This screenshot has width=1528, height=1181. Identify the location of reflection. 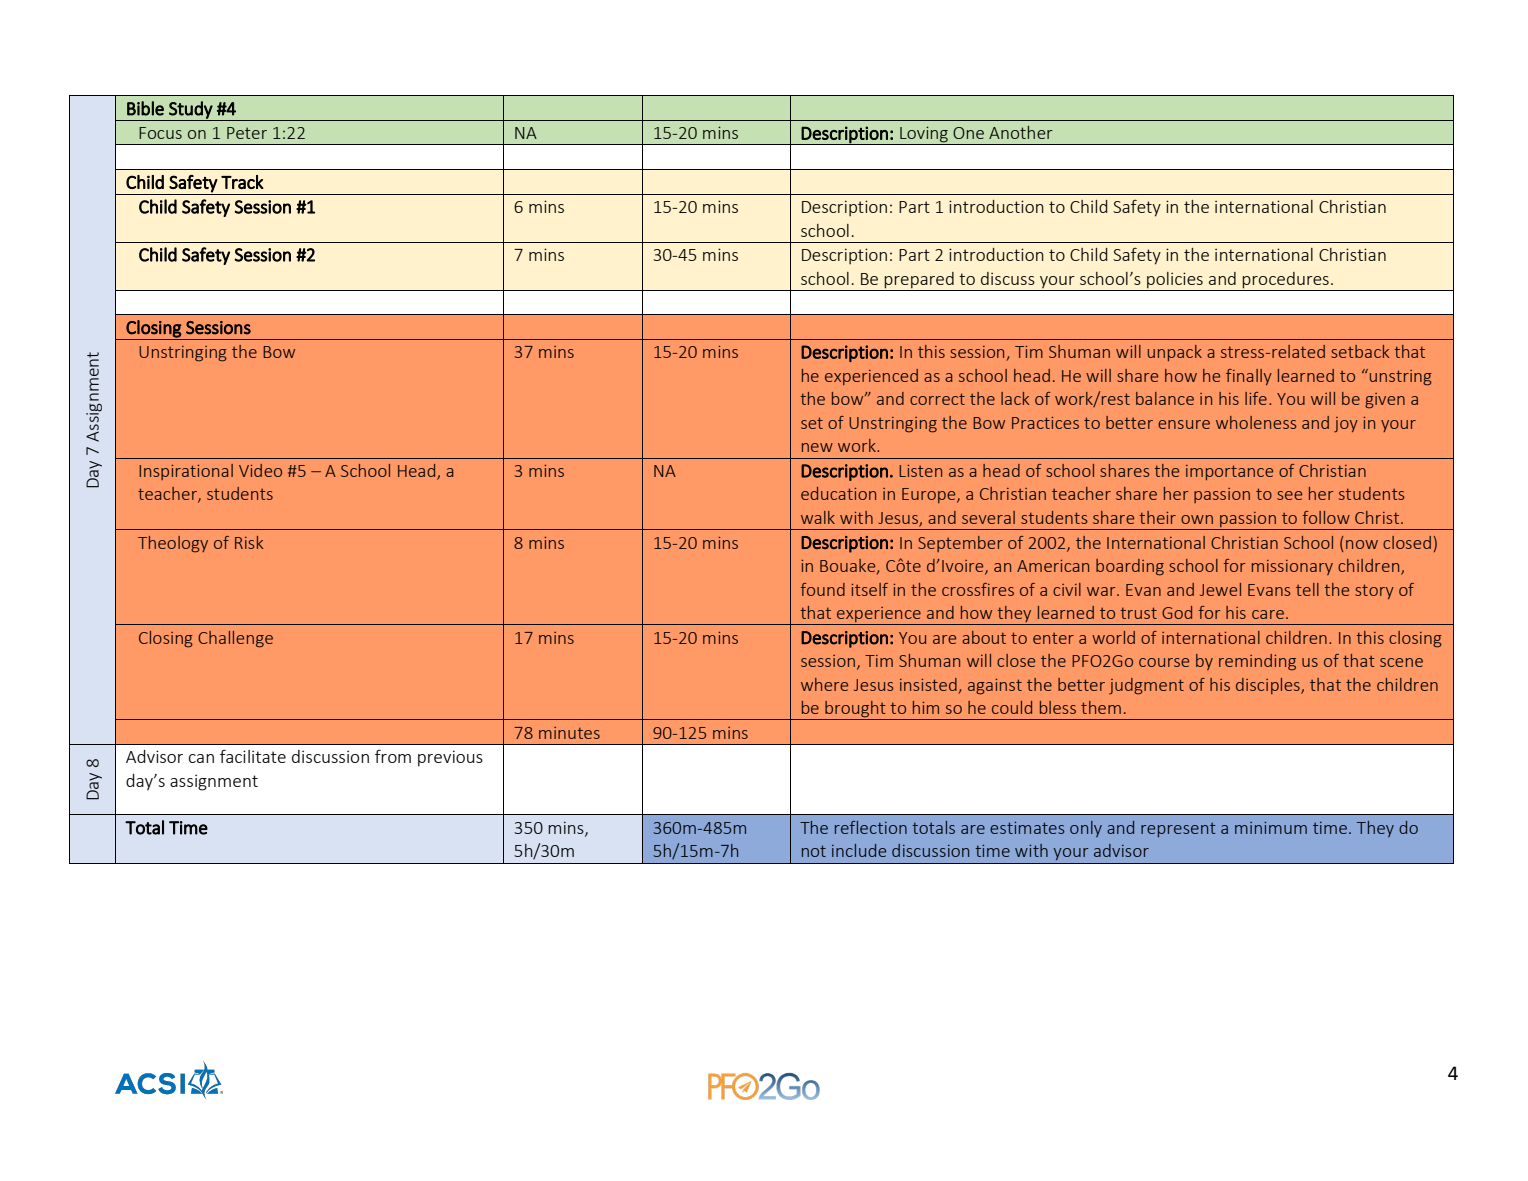
(871, 827).
